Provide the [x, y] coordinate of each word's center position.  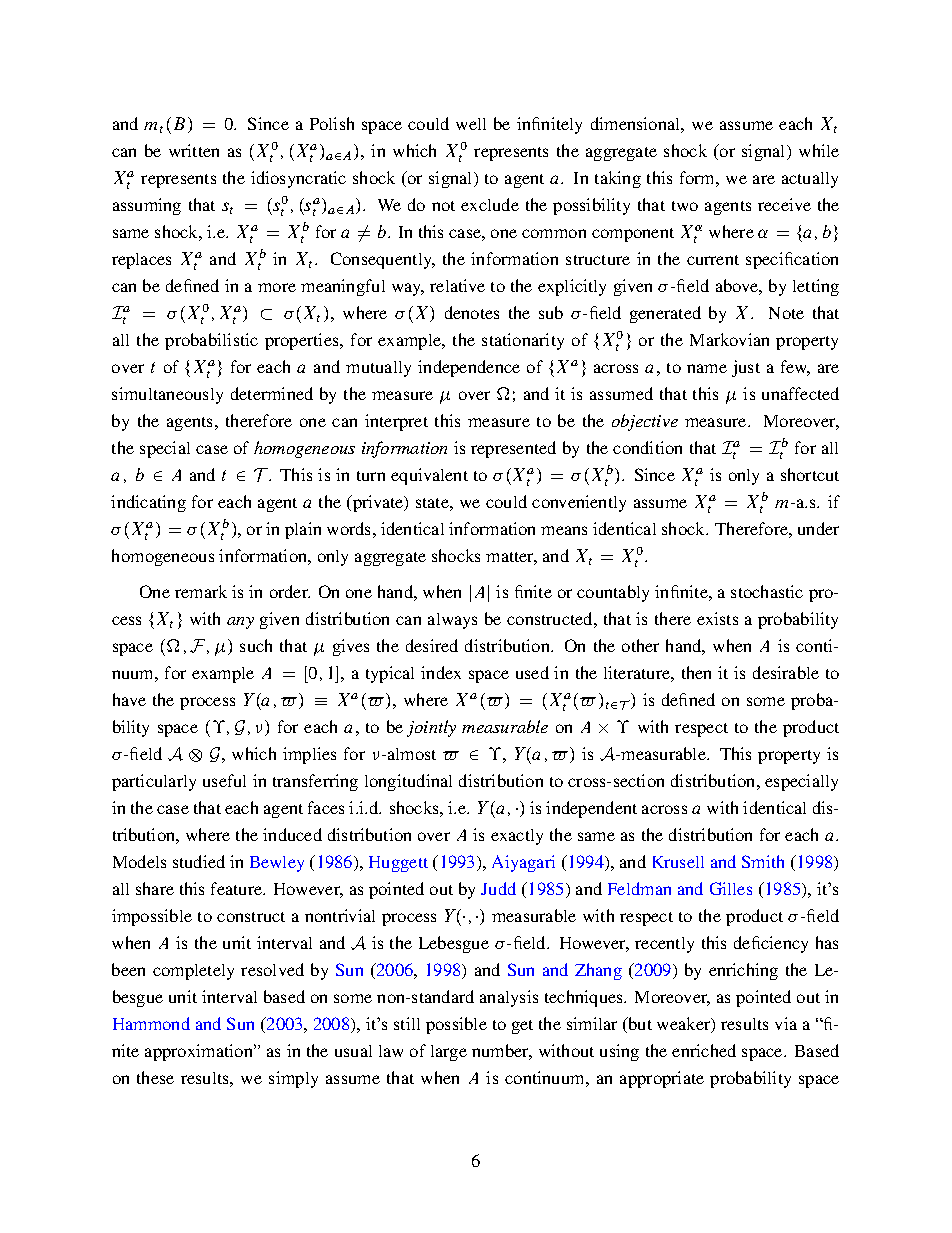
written [194, 150]
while [819, 150]
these [155, 1077]
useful [224, 780]
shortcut [810, 474]
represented [513, 449]
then [696, 672]
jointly [431, 728]
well [471, 124]
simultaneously [167, 395]
